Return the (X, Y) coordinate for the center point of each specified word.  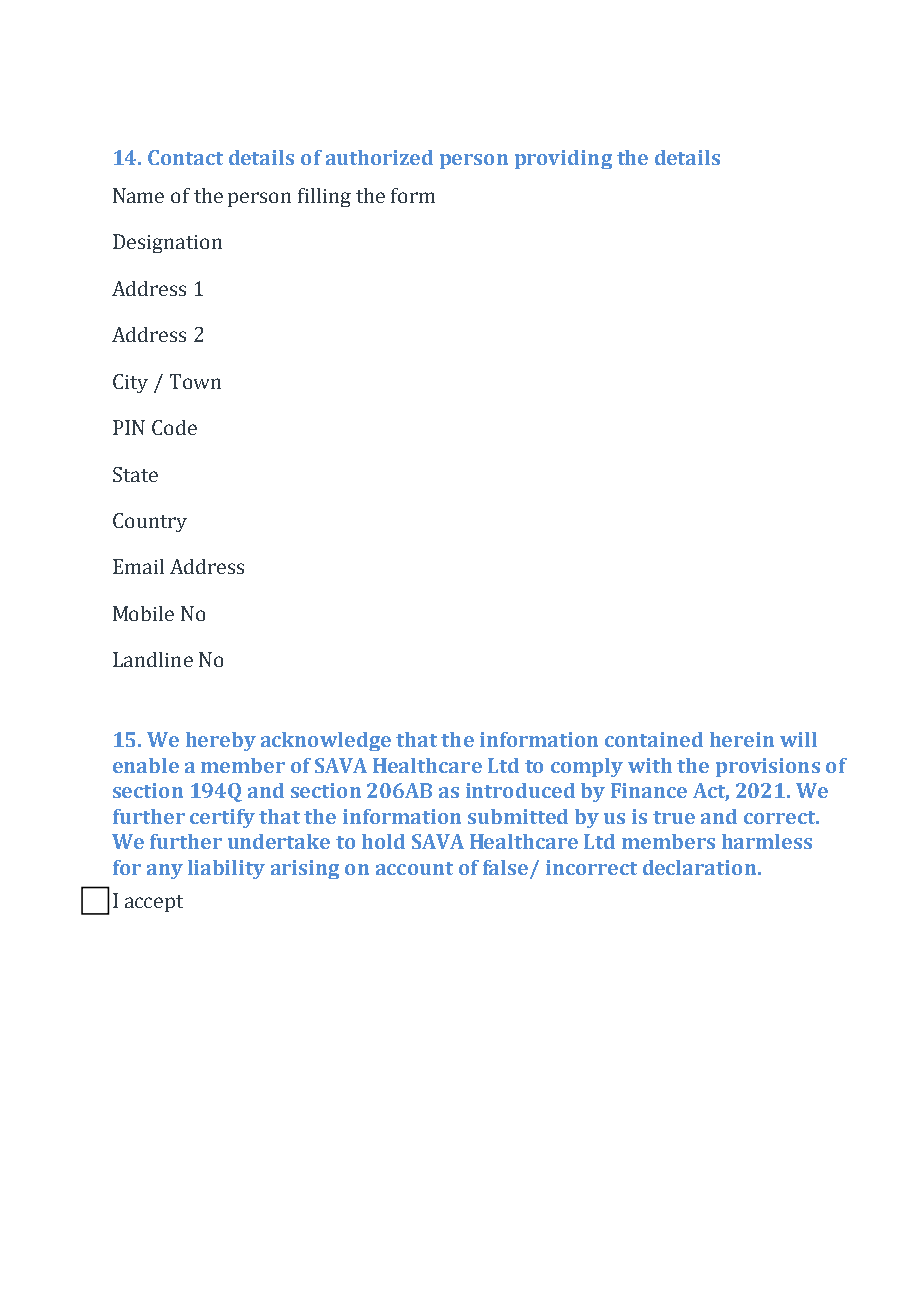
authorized (379, 157)
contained (654, 739)
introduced (520, 790)
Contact (185, 157)
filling (324, 197)
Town (195, 381)
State (135, 474)
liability (226, 869)
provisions (768, 767)
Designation (167, 243)
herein (742, 739)
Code (174, 427)
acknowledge (326, 741)
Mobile (143, 613)
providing (563, 159)
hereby (221, 741)
